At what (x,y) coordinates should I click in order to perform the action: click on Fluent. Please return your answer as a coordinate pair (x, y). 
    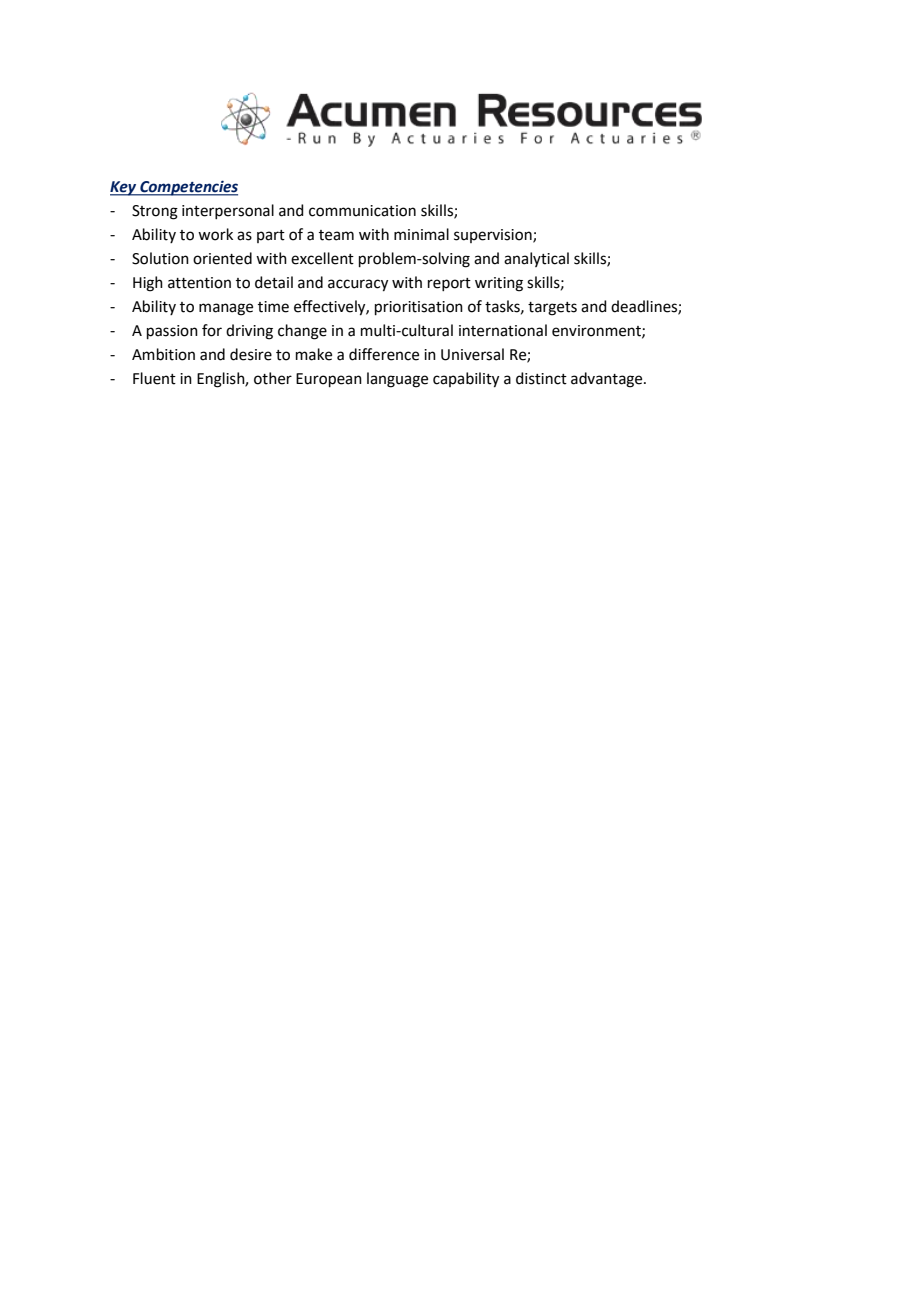
    Looking at the image, I should click on (154, 378).
